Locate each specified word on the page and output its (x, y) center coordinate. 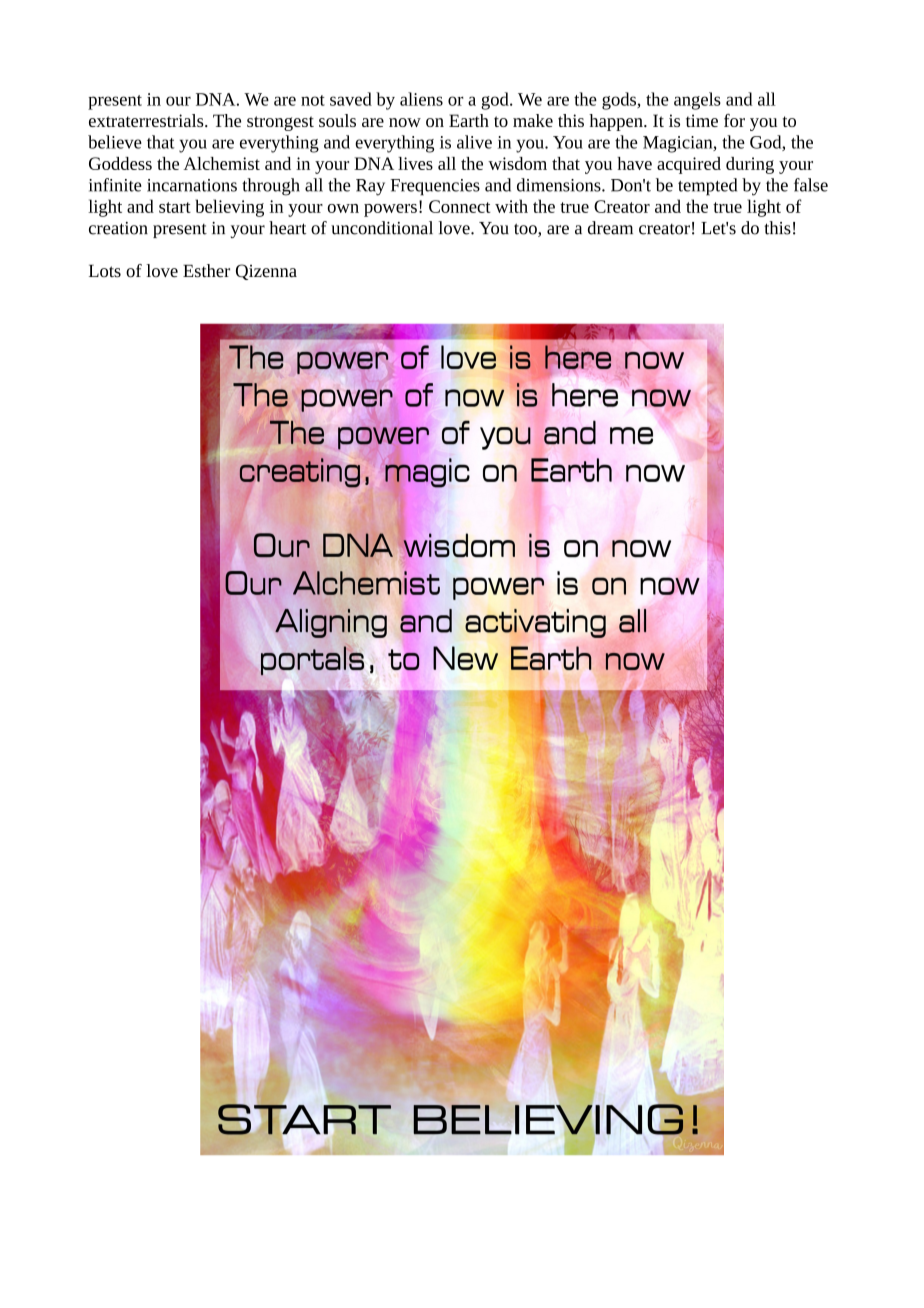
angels (697, 101)
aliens (421, 99)
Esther (206, 271)
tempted (707, 187)
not (313, 100)
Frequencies (435, 187)
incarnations (192, 185)
